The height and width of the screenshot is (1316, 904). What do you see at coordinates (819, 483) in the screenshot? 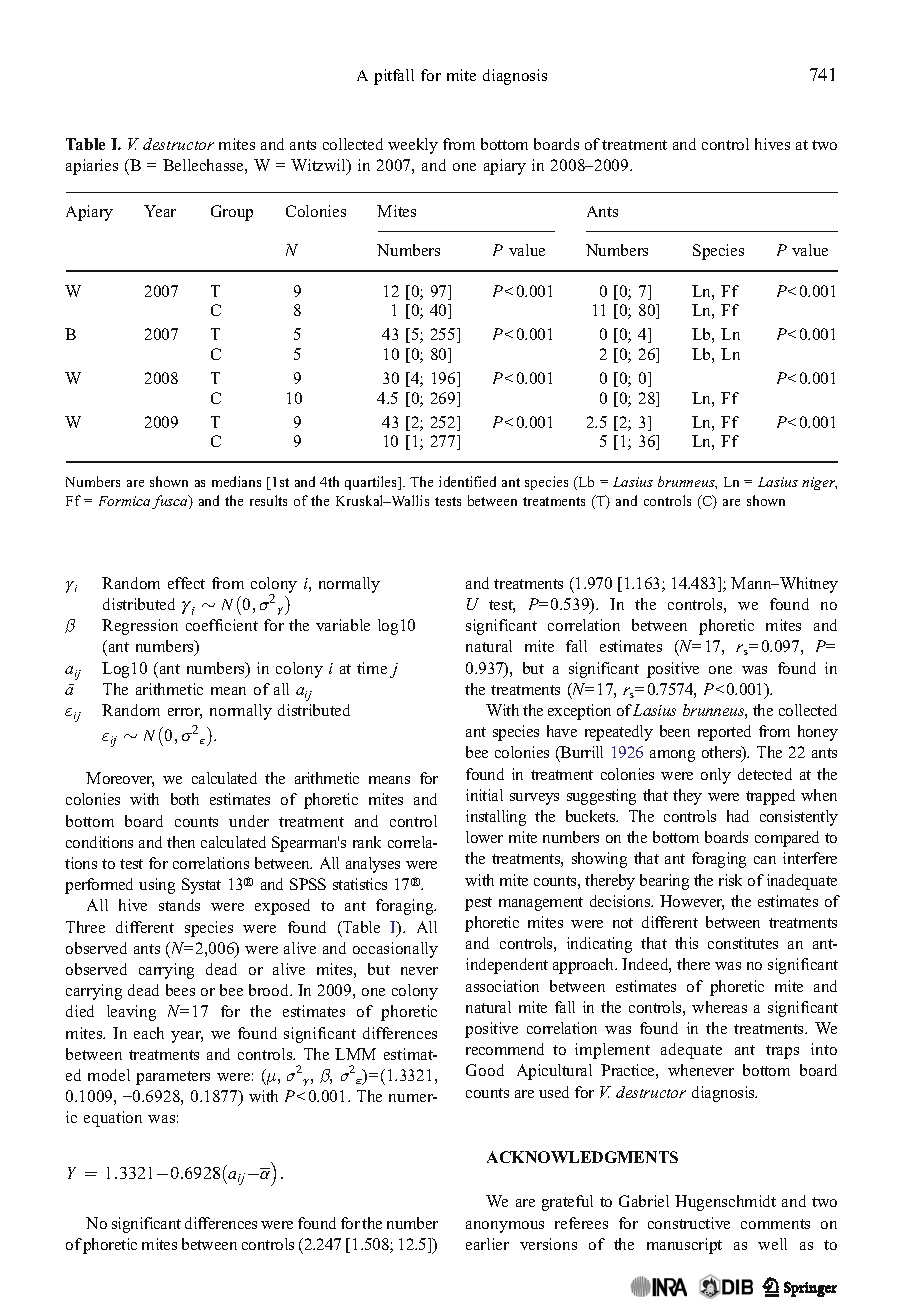
I see `niger` at bounding box center [819, 483].
